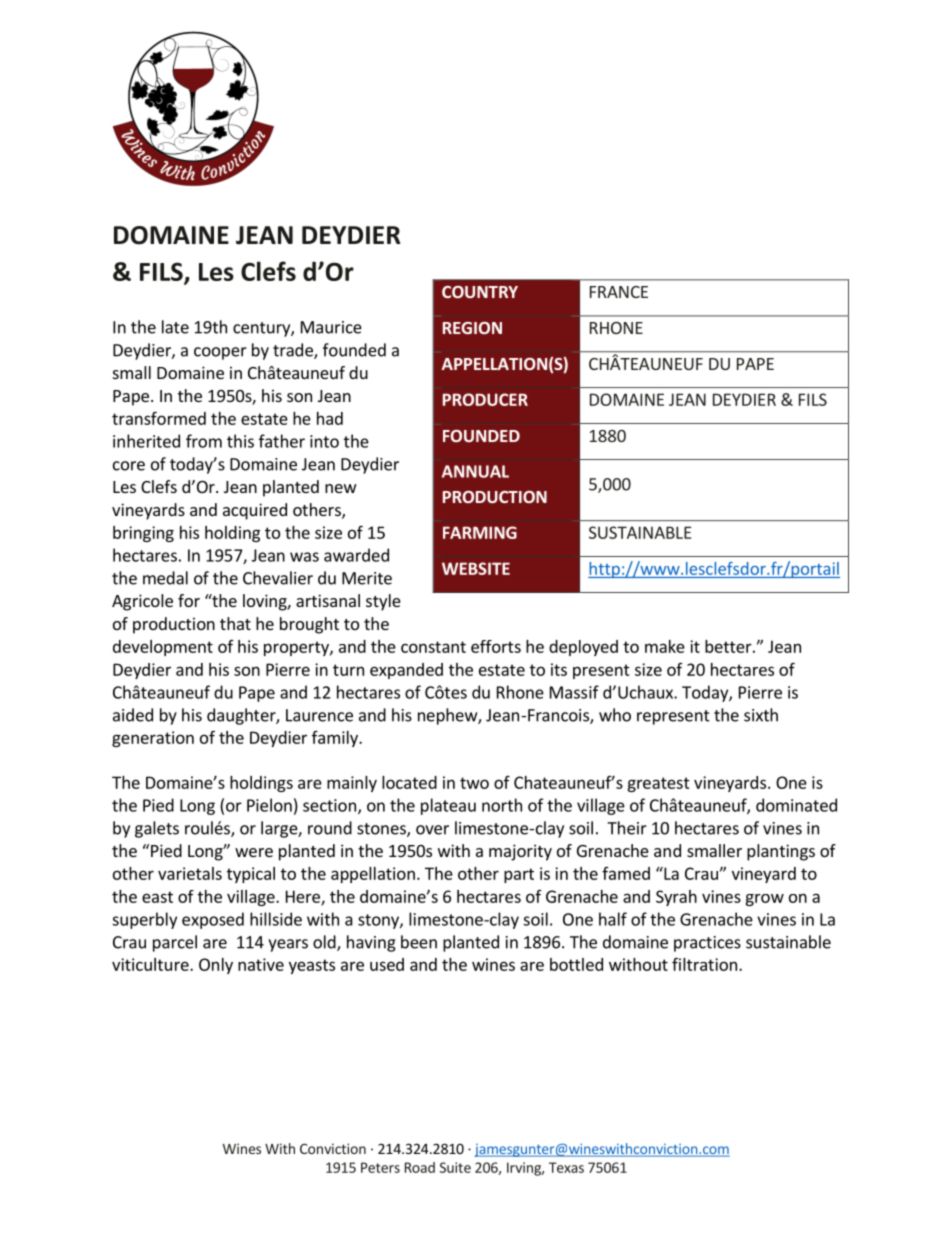  Describe the element at coordinates (213, 920) in the screenshot. I see `exposed` at that location.
